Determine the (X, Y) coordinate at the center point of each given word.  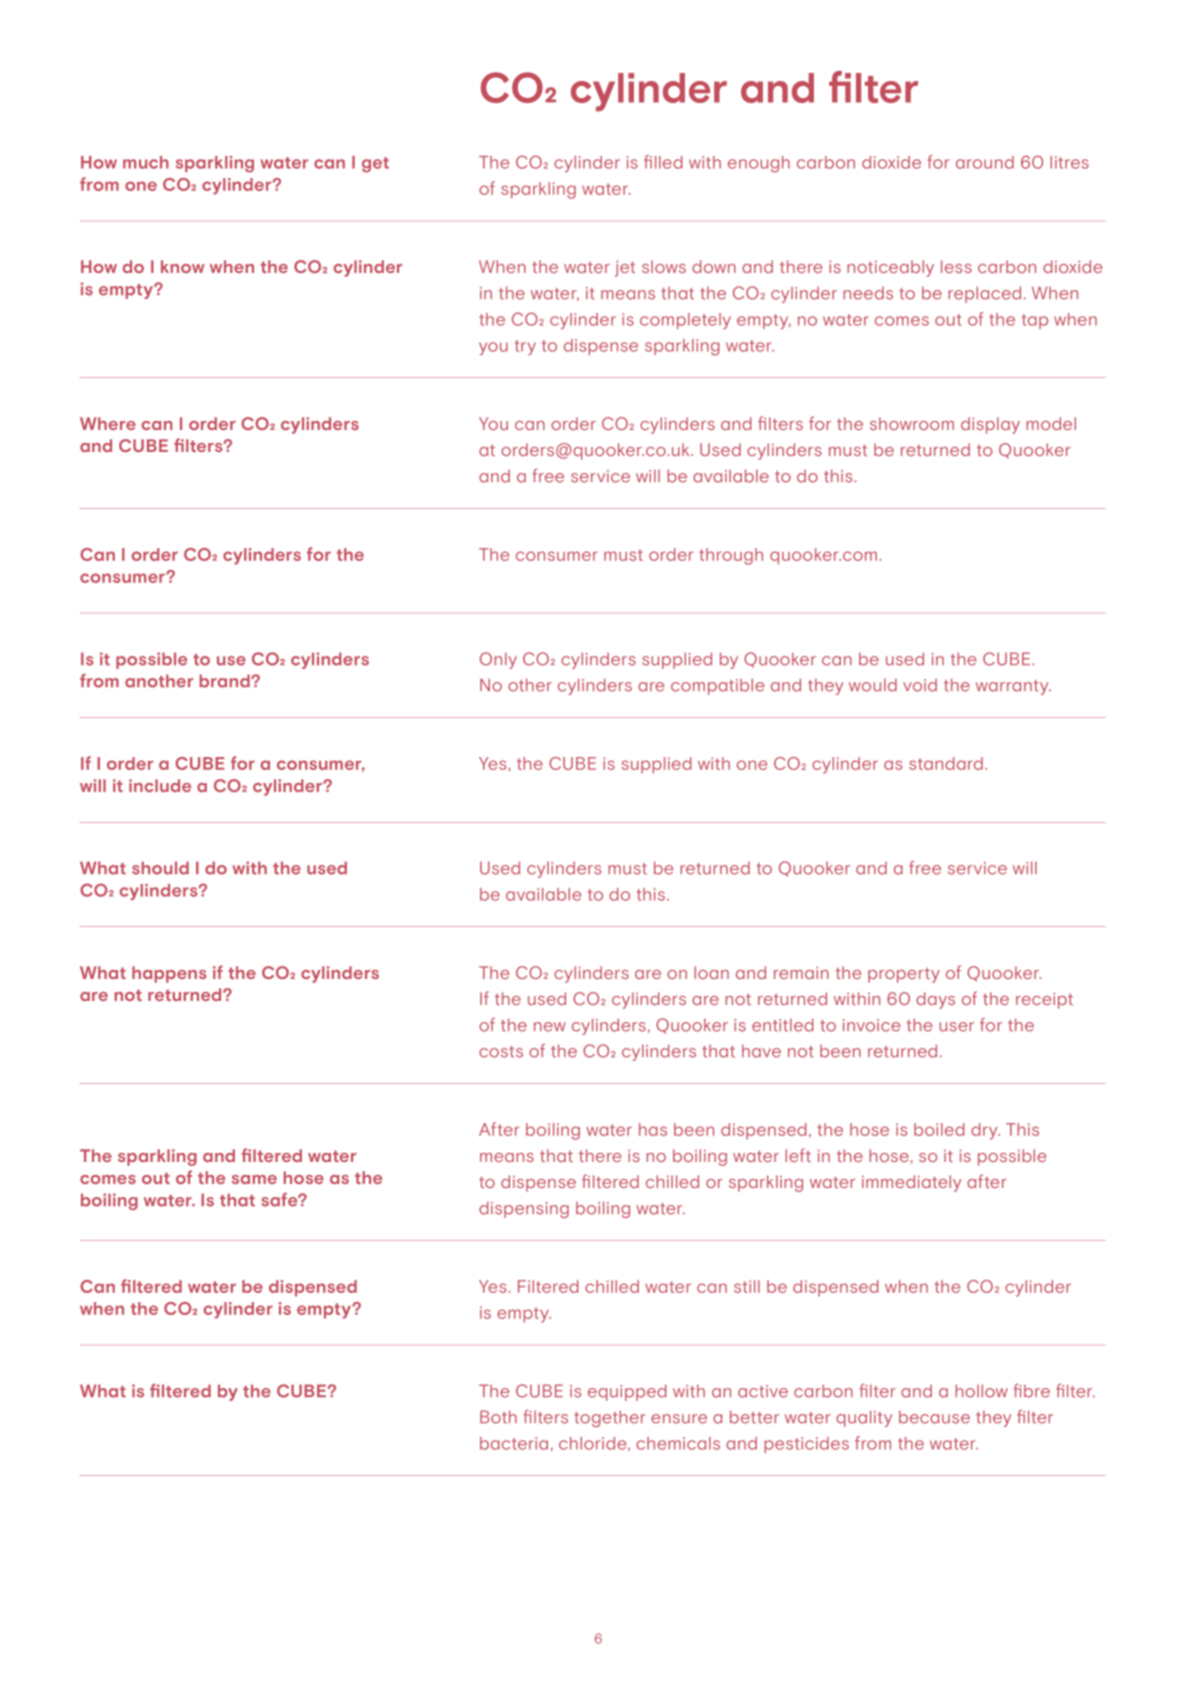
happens (169, 974)
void (920, 685)
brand (225, 681)
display (990, 425)
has (653, 1129)
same (254, 1179)
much (146, 162)
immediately (911, 1183)
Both (498, 1417)
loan (711, 972)
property (904, 975)
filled (663, 162)
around (985, 162)
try (525, 347)
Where (108, 423)
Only (498, 660)
